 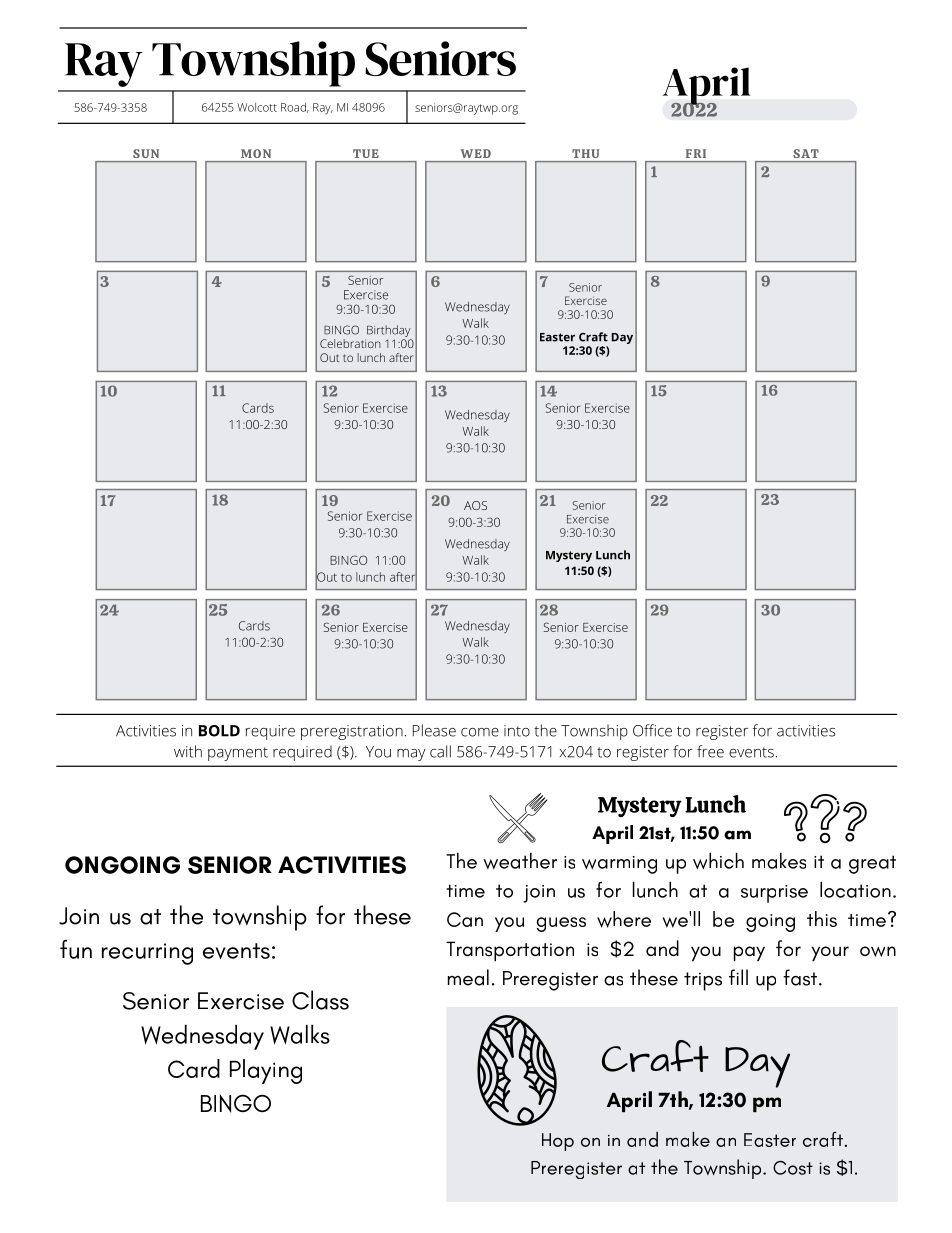 I want to click on Hop, so click(x=558, y=1142).
